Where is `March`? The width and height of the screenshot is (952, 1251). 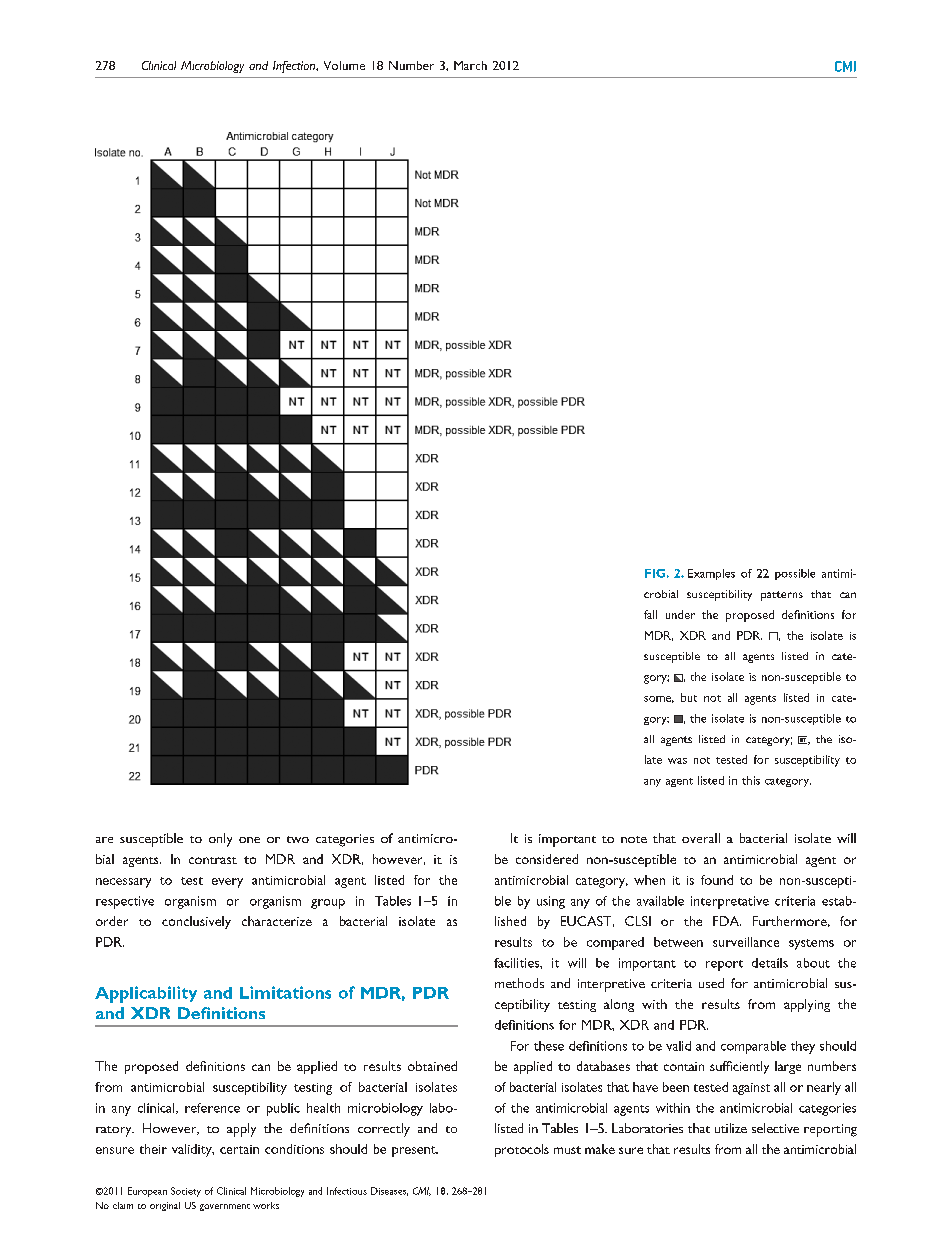 March is located at coordinates (470, 65).
